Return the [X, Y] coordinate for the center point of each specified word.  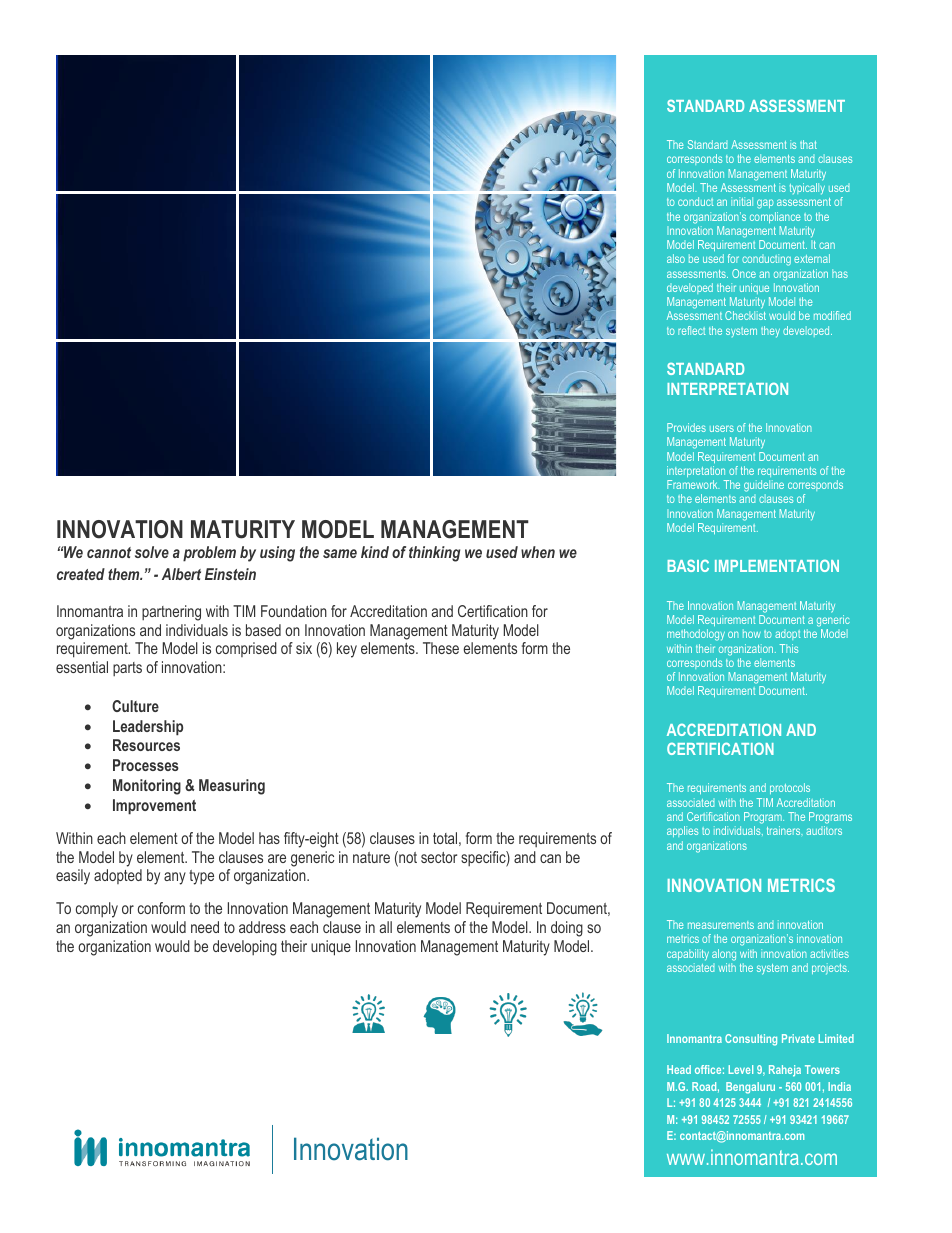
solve [152, 552]
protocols [790, 788]
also [676, 258]
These [441, 648]
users [722, 428]
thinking [434, 554]
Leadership [148, 728]
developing [245, 948]
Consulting [751, 1040]
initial [742, 201]
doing [567, 929]
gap [765, 204]
